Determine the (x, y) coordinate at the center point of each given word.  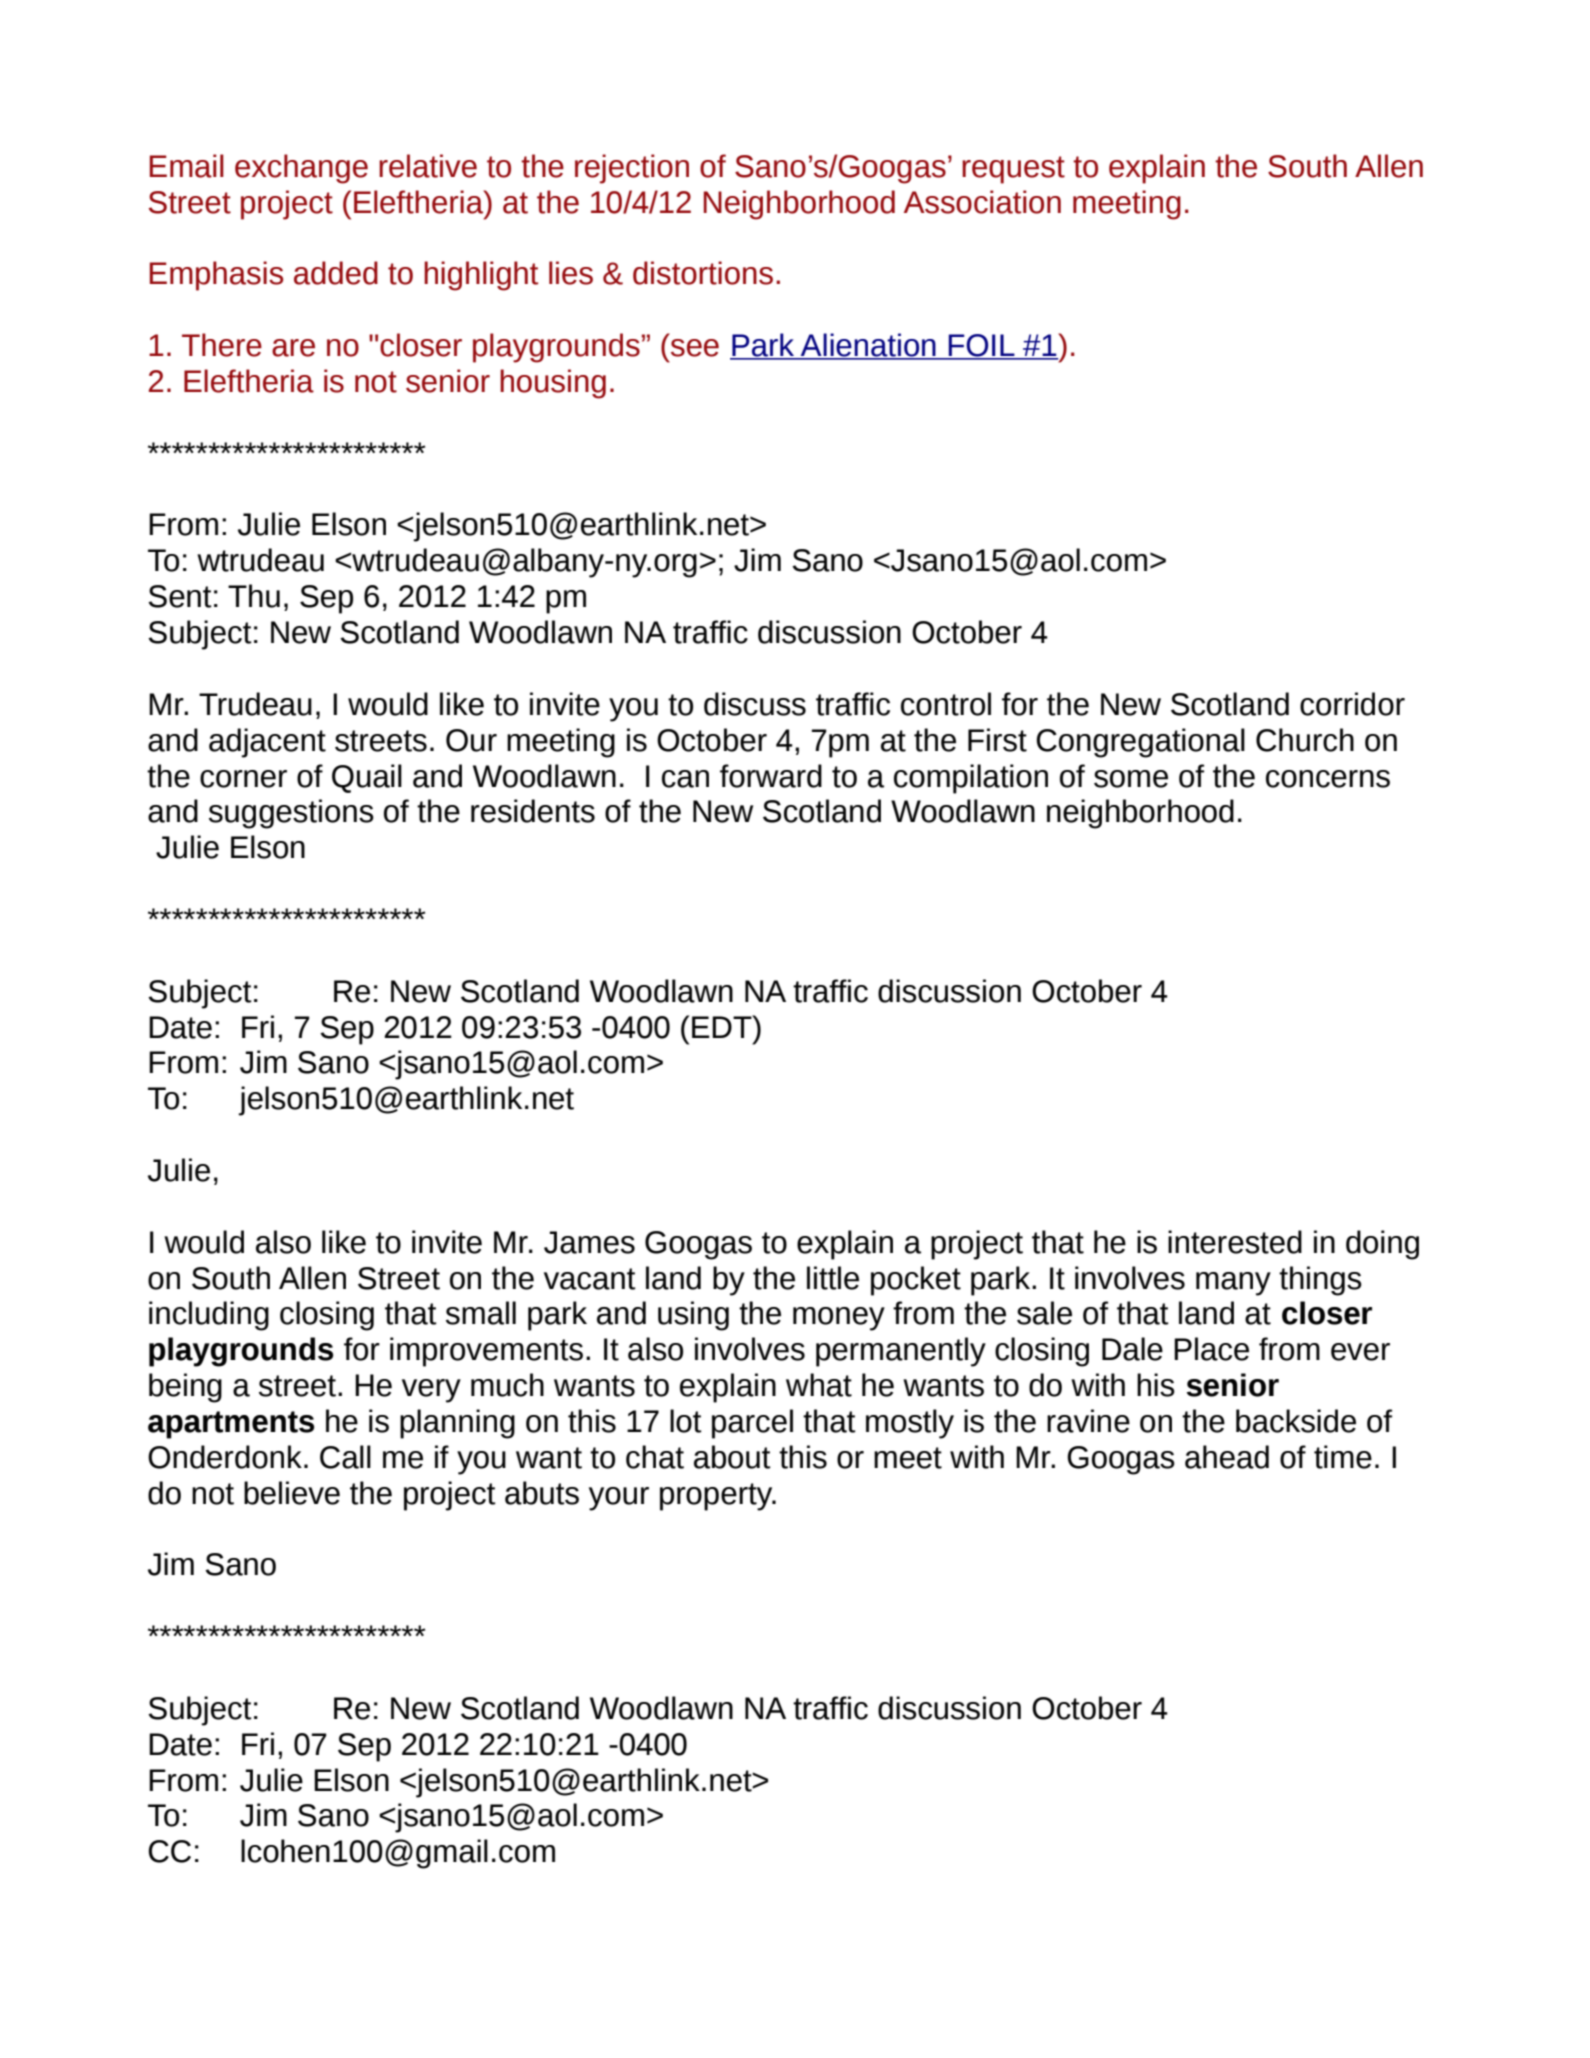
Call (345, 1457)
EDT (723, 1026)
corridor (1352, 704)
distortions (703, 273)
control (946, 704)
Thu (254, 596)
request (1013, 170)
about (732, 1457)
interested (1235, 1242)
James (589, 1242)
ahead (1227, 1457)
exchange (301, 169)
